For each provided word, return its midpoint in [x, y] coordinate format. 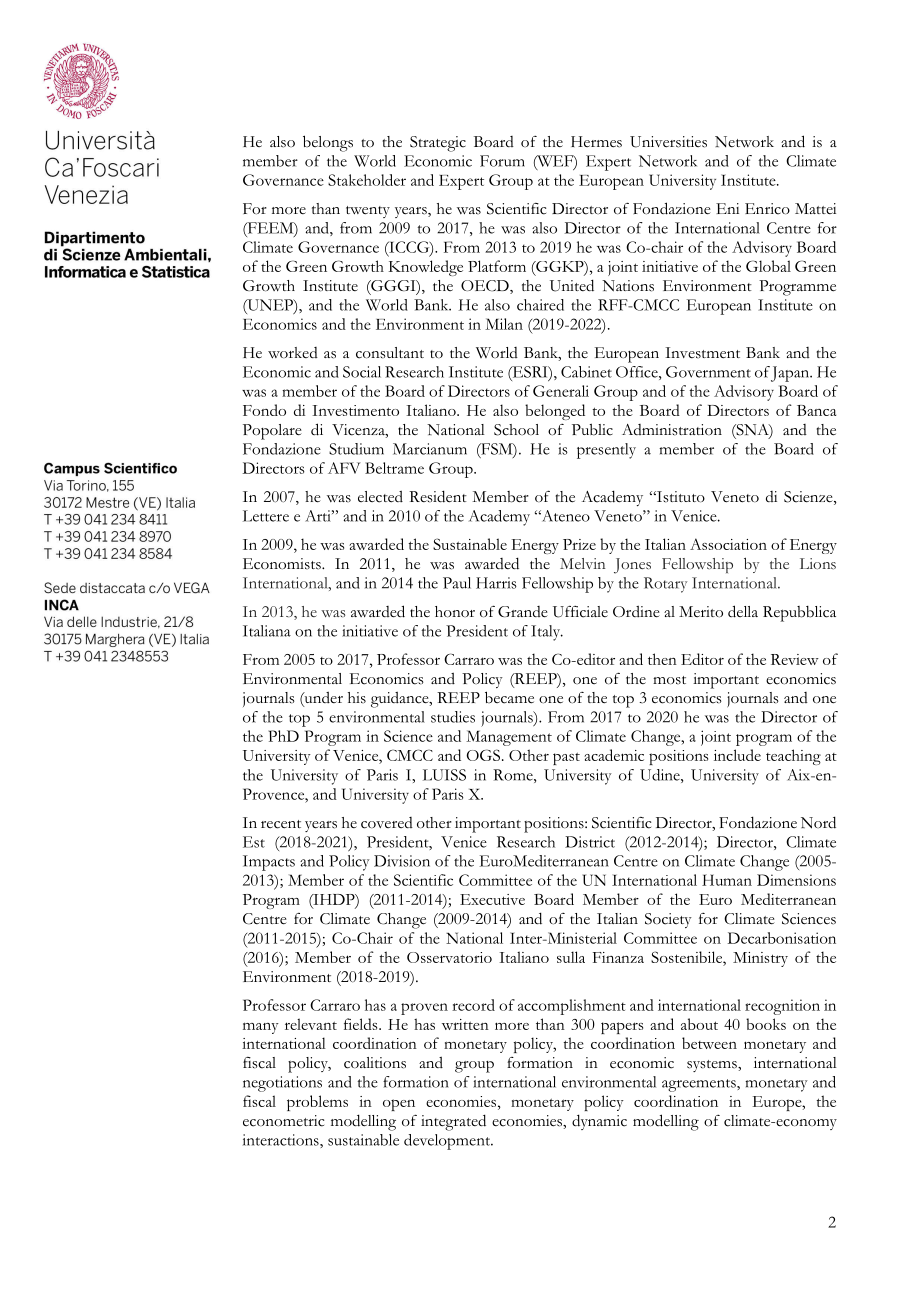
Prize [579, 544]
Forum [502, 161]
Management [509, 738]
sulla [571, 957]
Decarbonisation [781, 938]
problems [317, 1103]
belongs [328, 143]
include [737, 755]
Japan [791, 374]
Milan [504, 324]
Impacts [269, 863]
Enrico [767, 209]
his [357, 698]
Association [728, 544]
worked [293, 353]
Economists [283, 564]
